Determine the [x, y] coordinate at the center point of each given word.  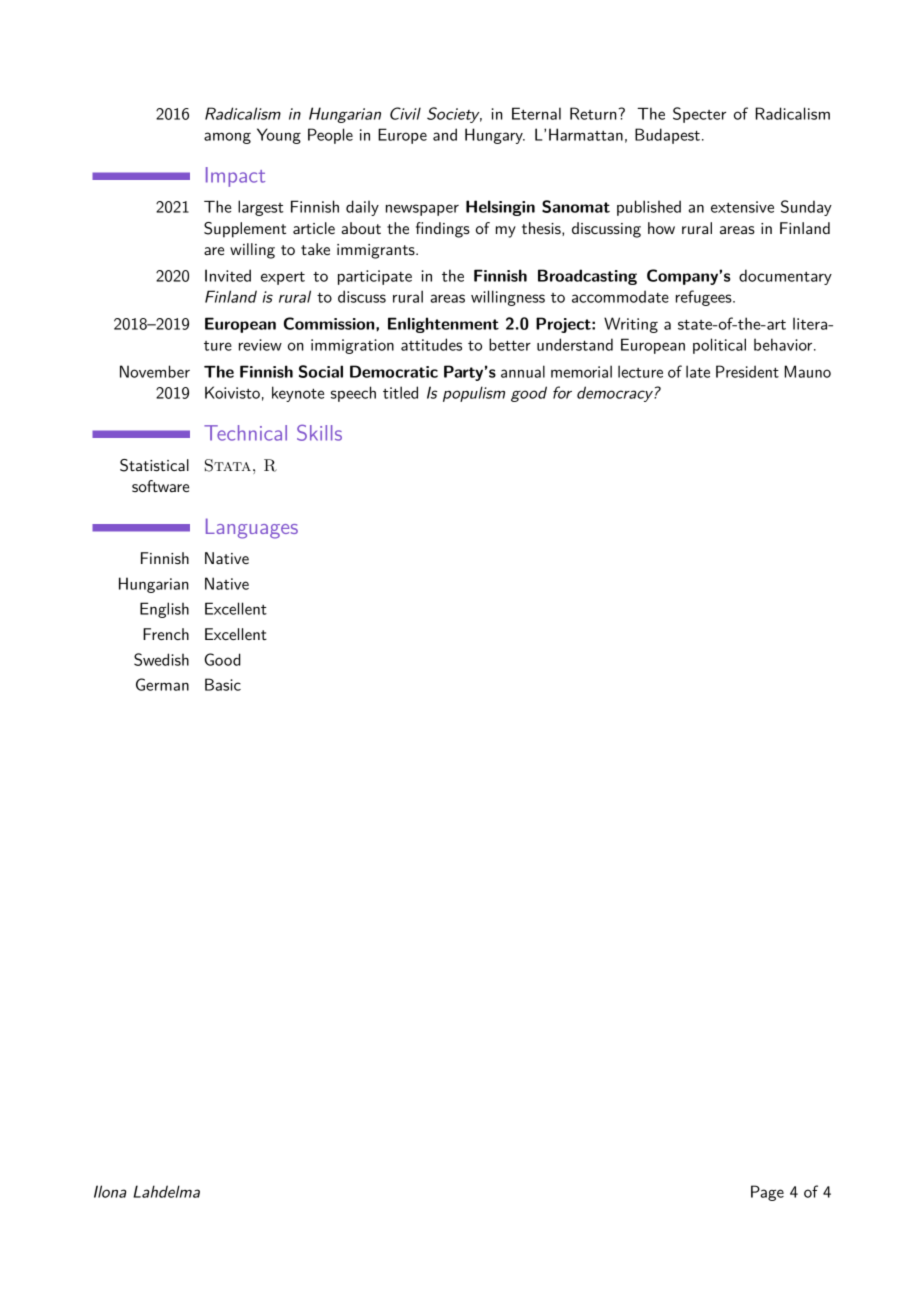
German [162, 684]
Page [767, 1193]
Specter [699, 115]
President [747, 371]
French [166, 634]
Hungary [495, 136]
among [227, 138]
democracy [616, 394]
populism [474, 394]
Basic [223, 684]
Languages [252, 528]
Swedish [161, 659]
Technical [245, 433]
